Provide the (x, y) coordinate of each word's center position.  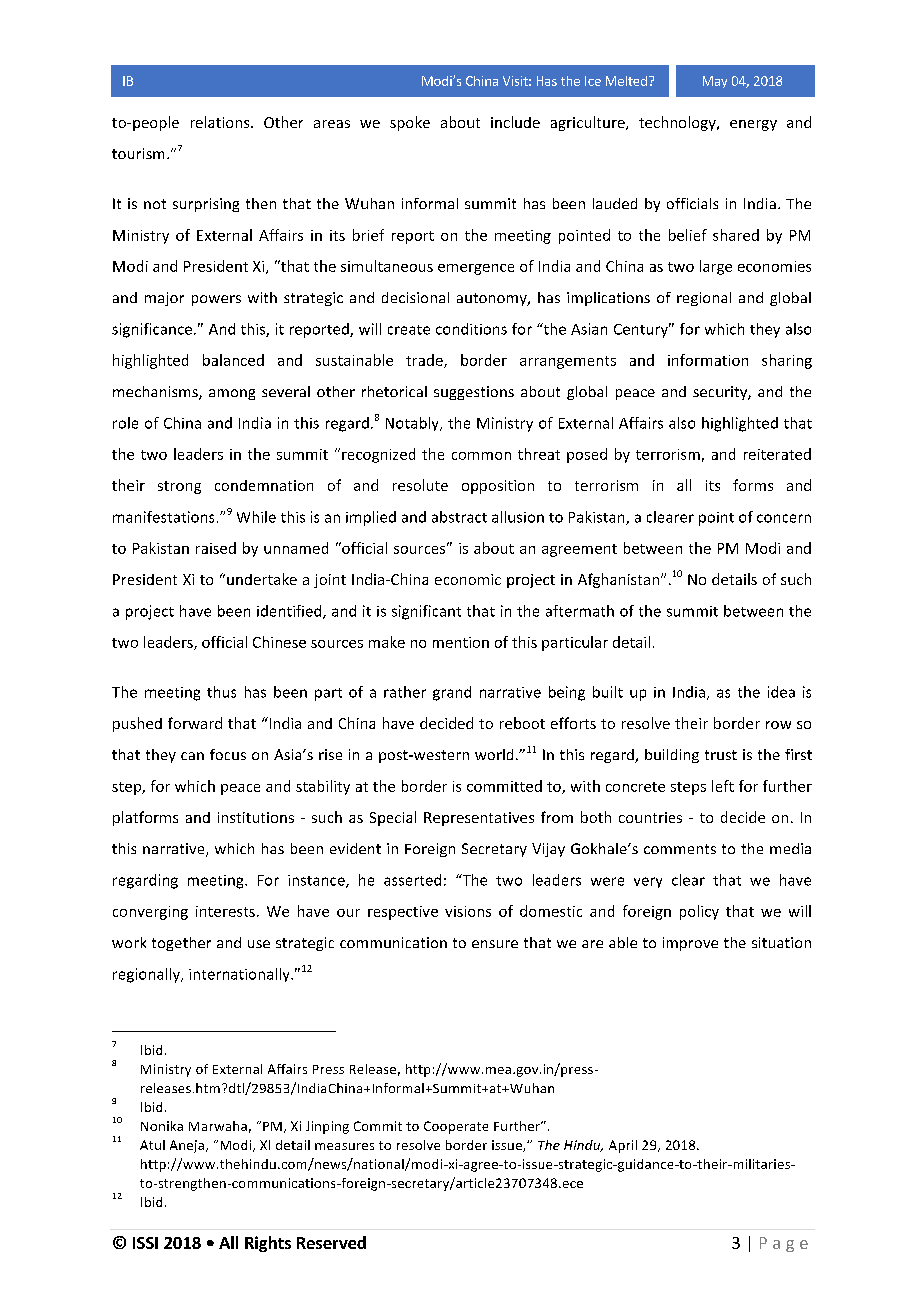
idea (781, 692)
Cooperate (456, 1127)
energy (753, 125)
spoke (410, 123)
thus (221, 692)
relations (221, 122)
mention (461, 642)
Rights (268, 1244)
